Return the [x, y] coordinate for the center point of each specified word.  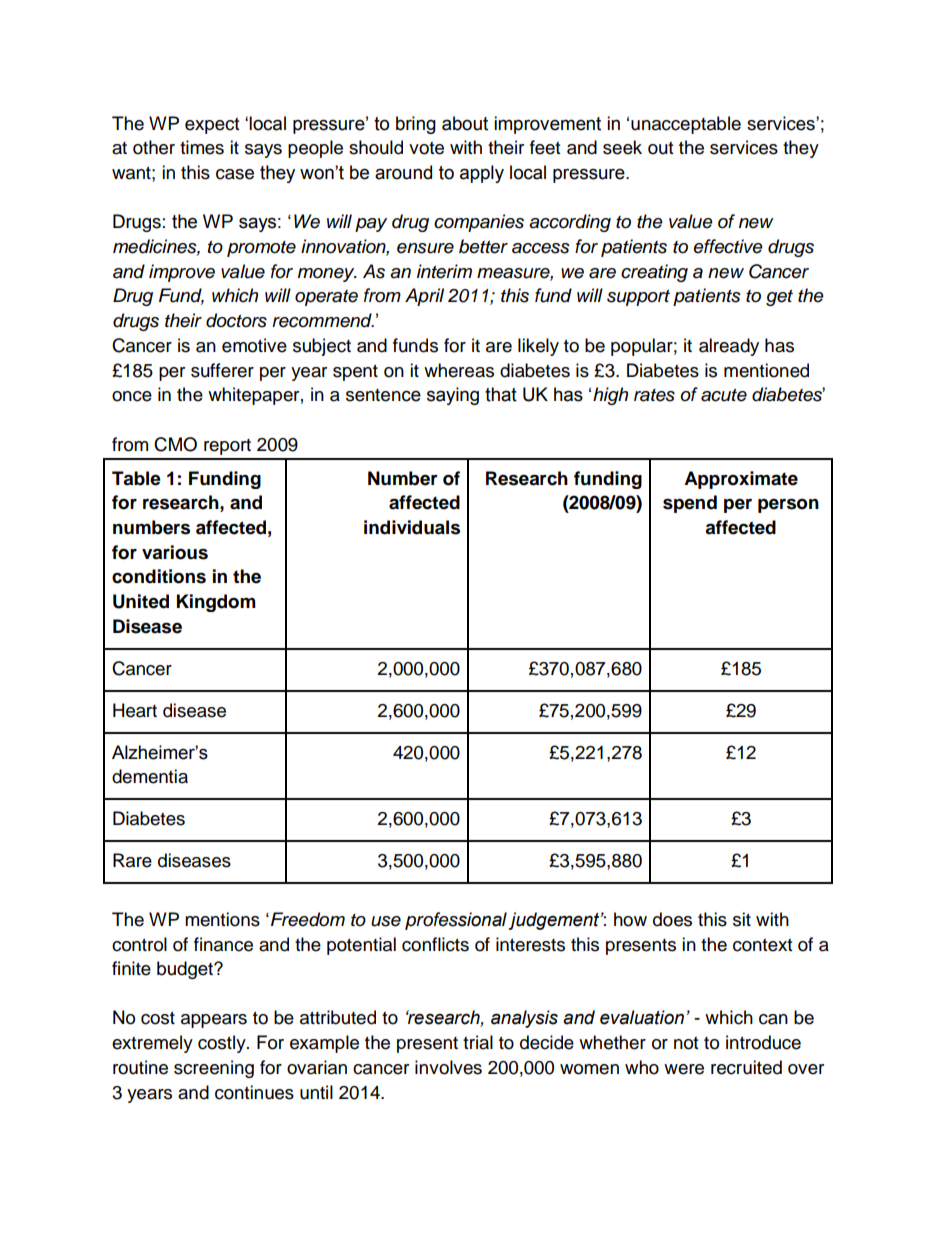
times [202, 147]
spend [690, 504]
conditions [159, 576]
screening [214, 1069]
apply [482, 174]
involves [448, 1067]
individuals [412, 527]
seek [622, 147]
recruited [746, 1067]
